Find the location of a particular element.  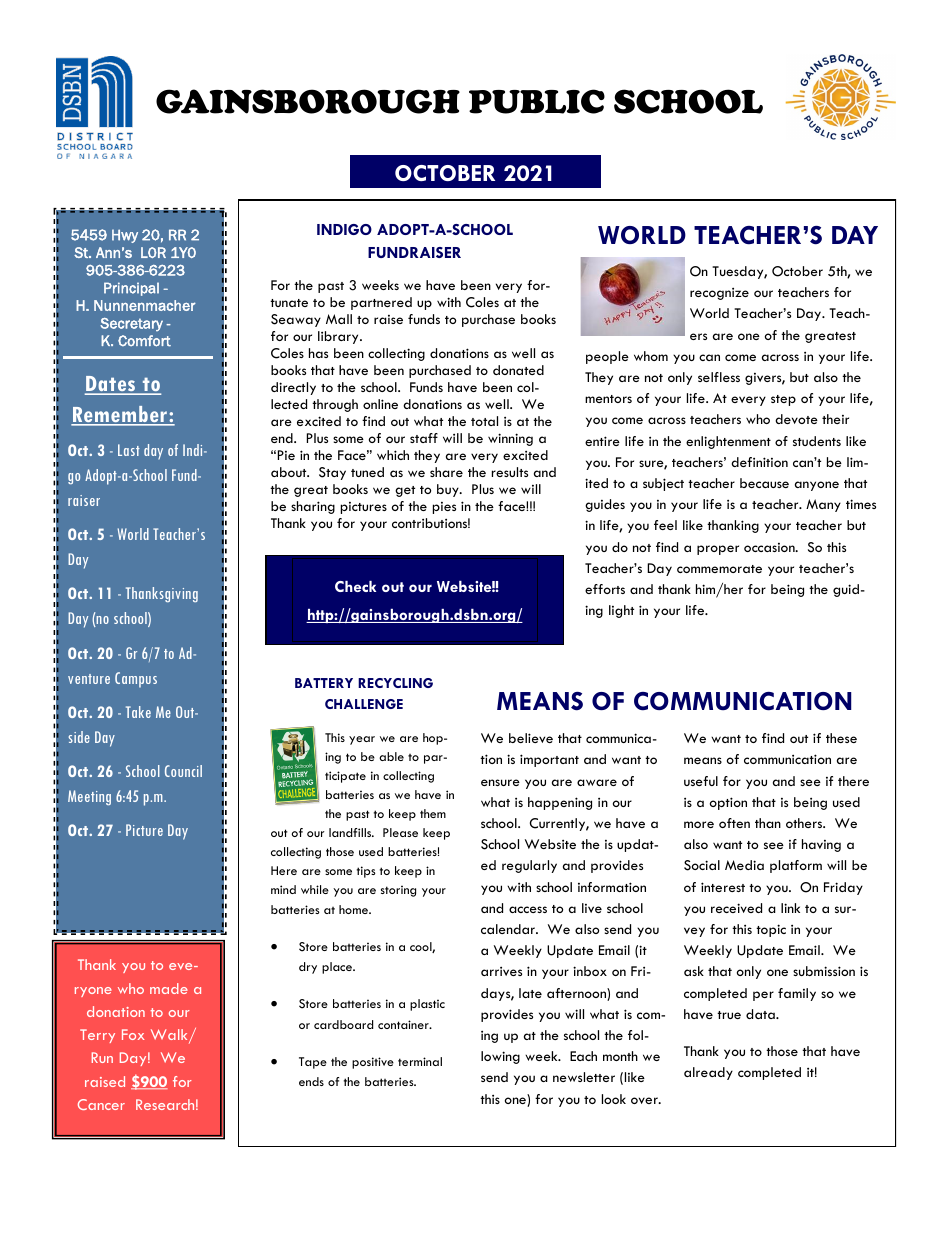

recognize is located at coordinates (719, 294).
